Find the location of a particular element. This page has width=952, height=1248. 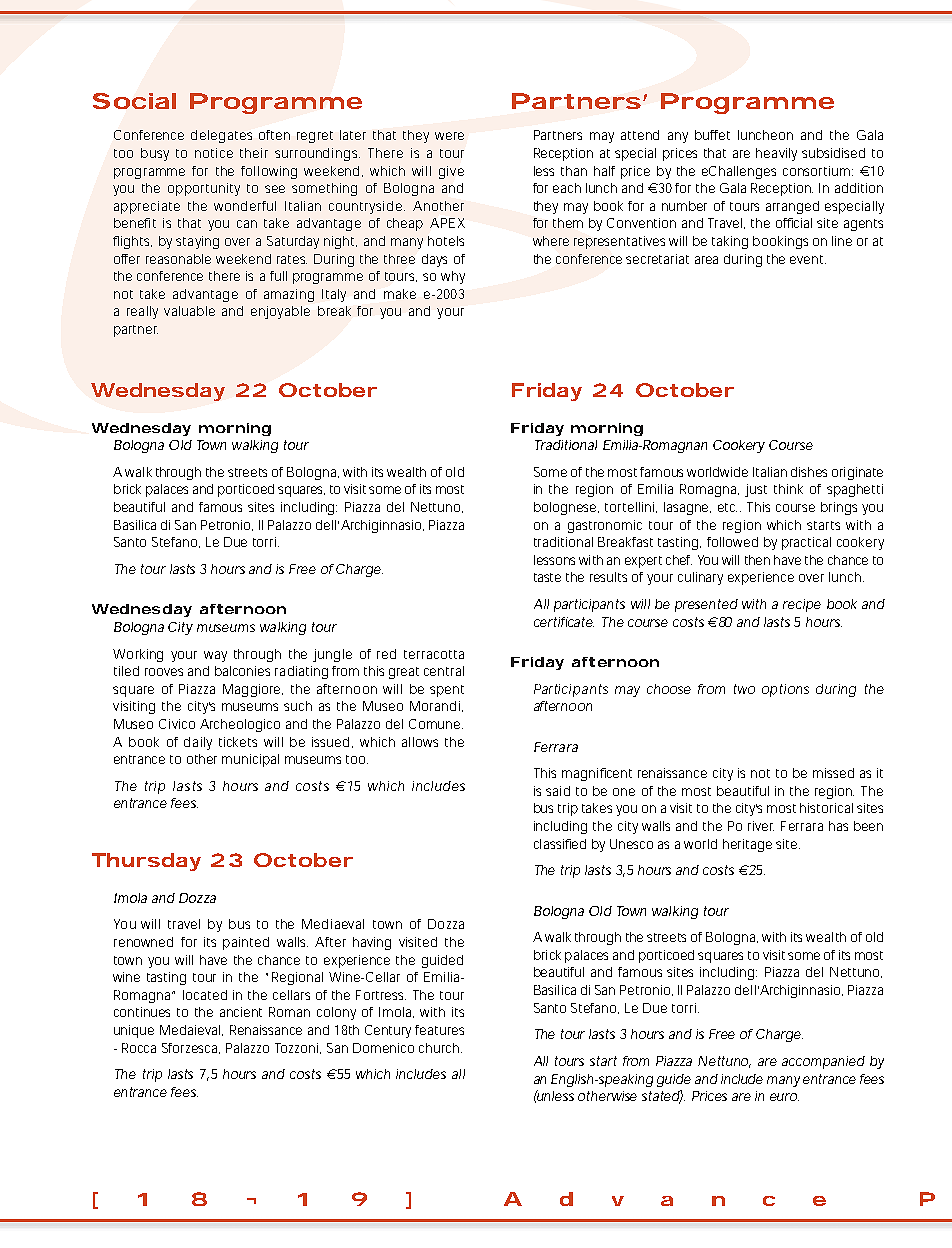

dishes is located at coordinates (809, 472).
